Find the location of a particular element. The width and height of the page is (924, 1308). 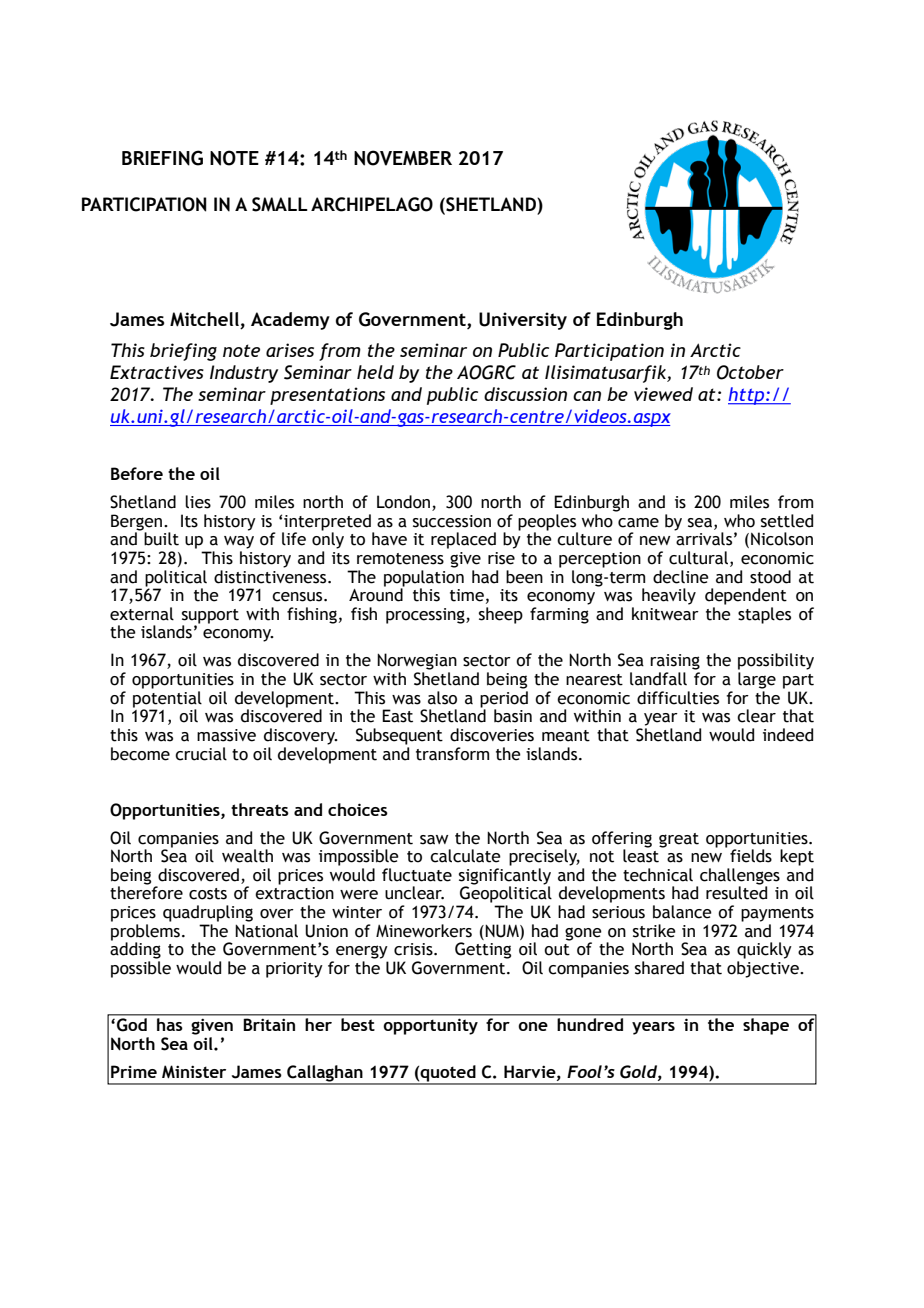

opportunity is located at coordinates (430, 1026).
